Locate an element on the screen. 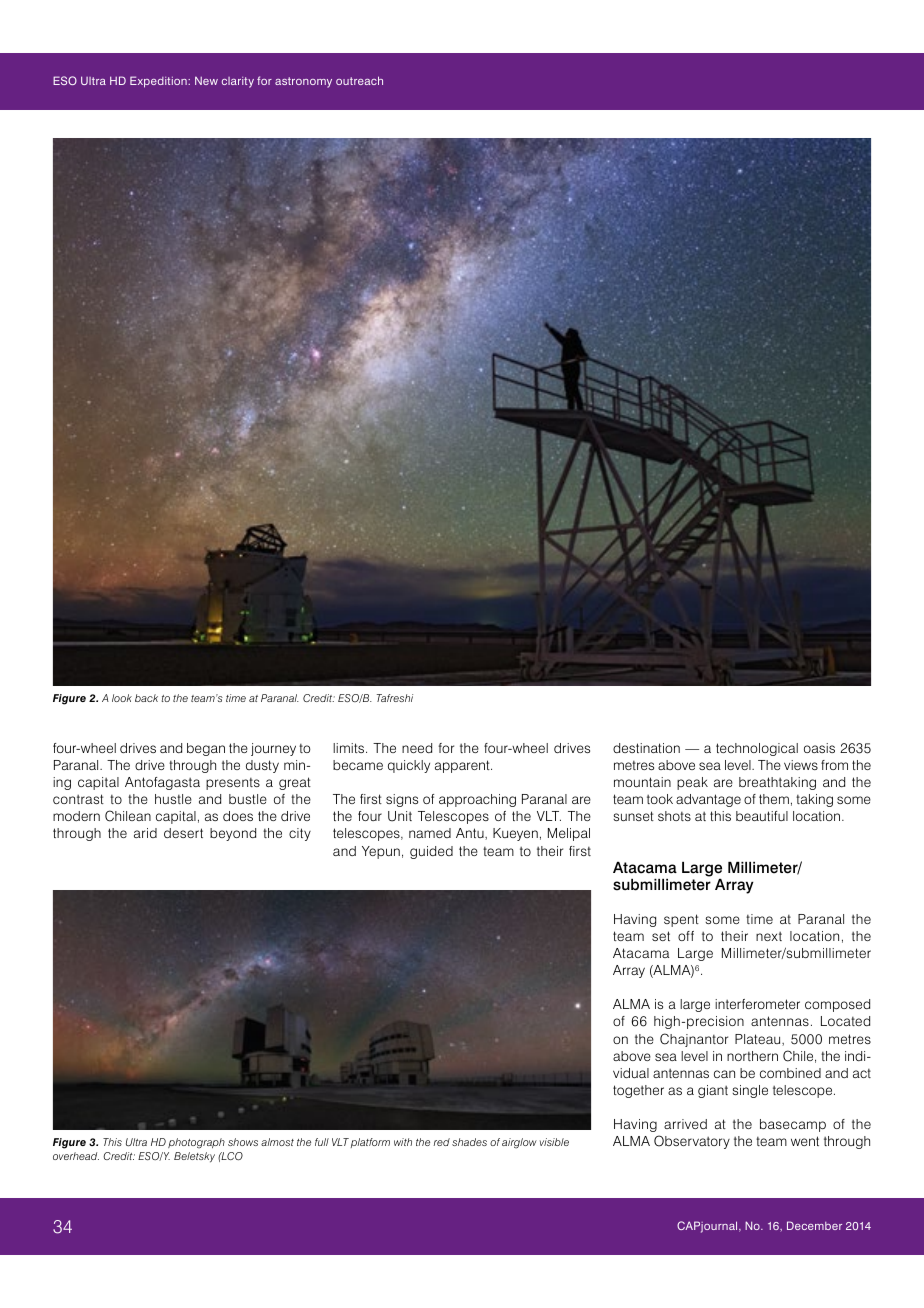 Image resolution: width=924 pixels, height=1308 pixels. interferometer is located at coordinates (757, 1004).
